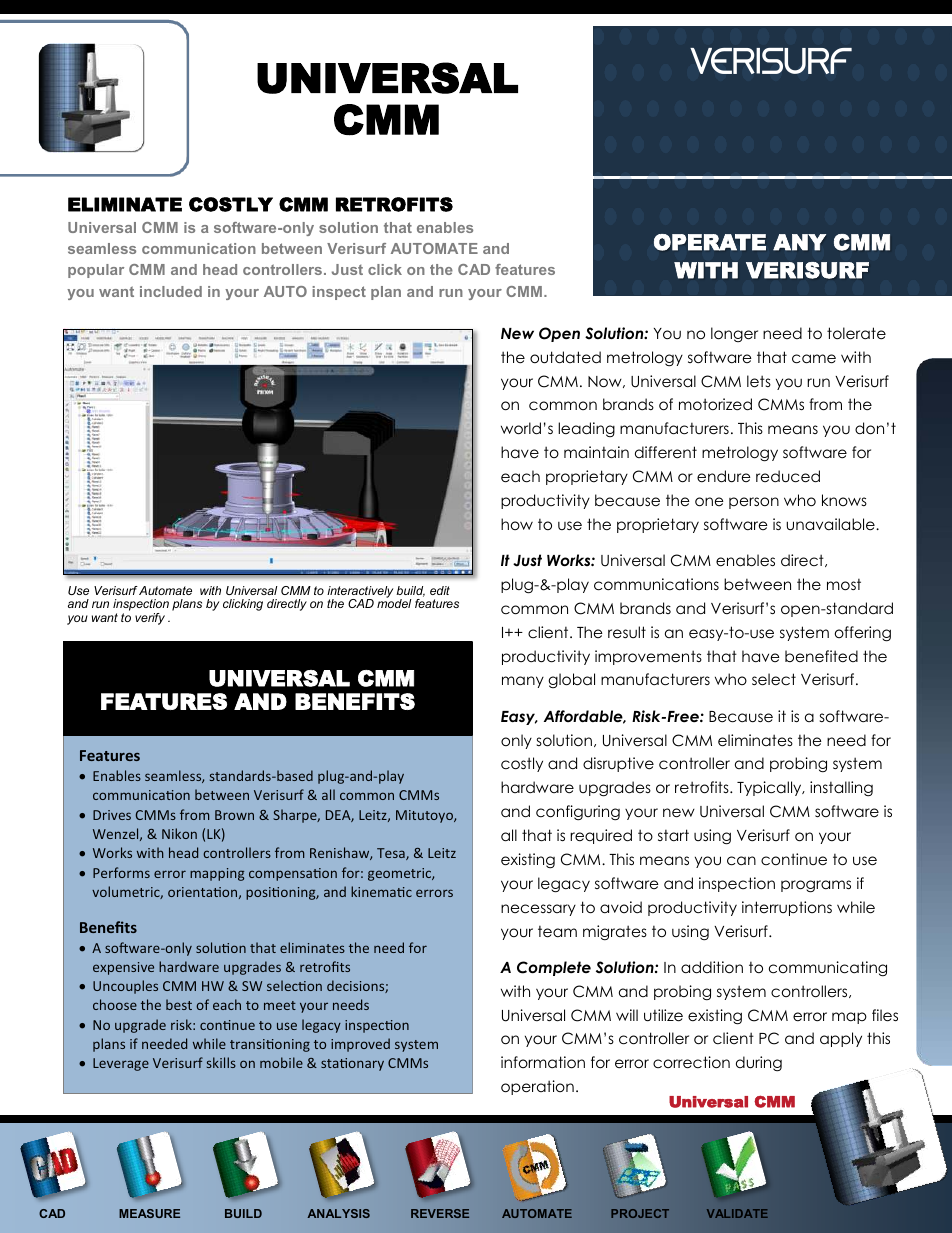  I want to click on necessary, so click(538, 910).
